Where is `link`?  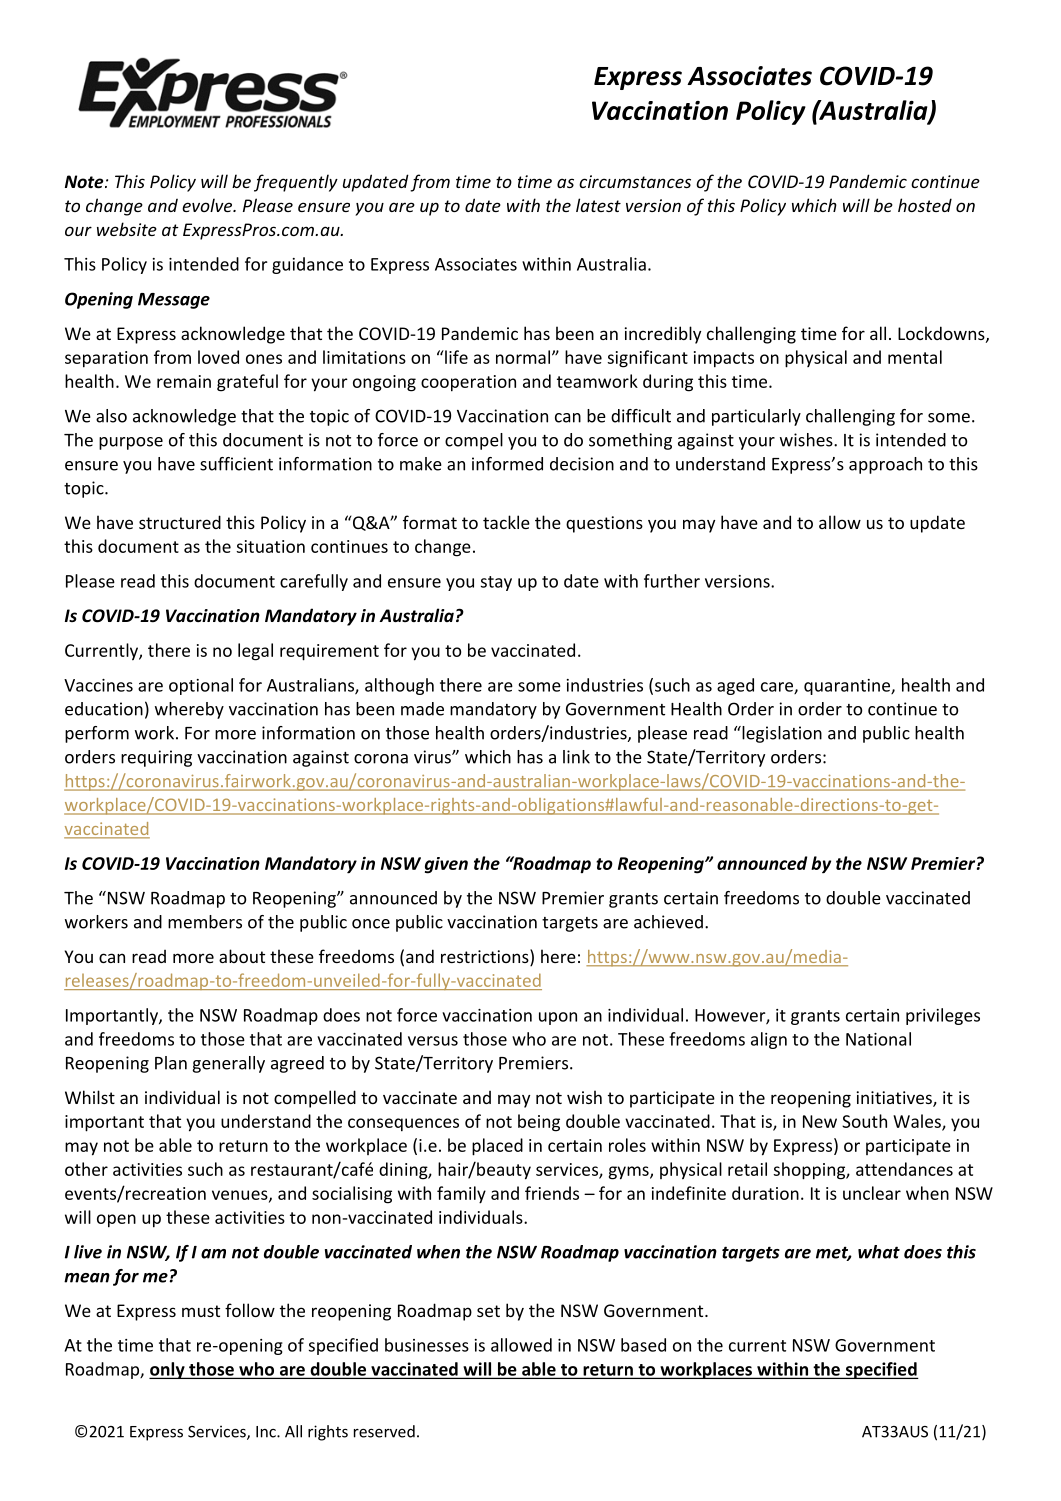 link is located at coordinates (576, 757).
